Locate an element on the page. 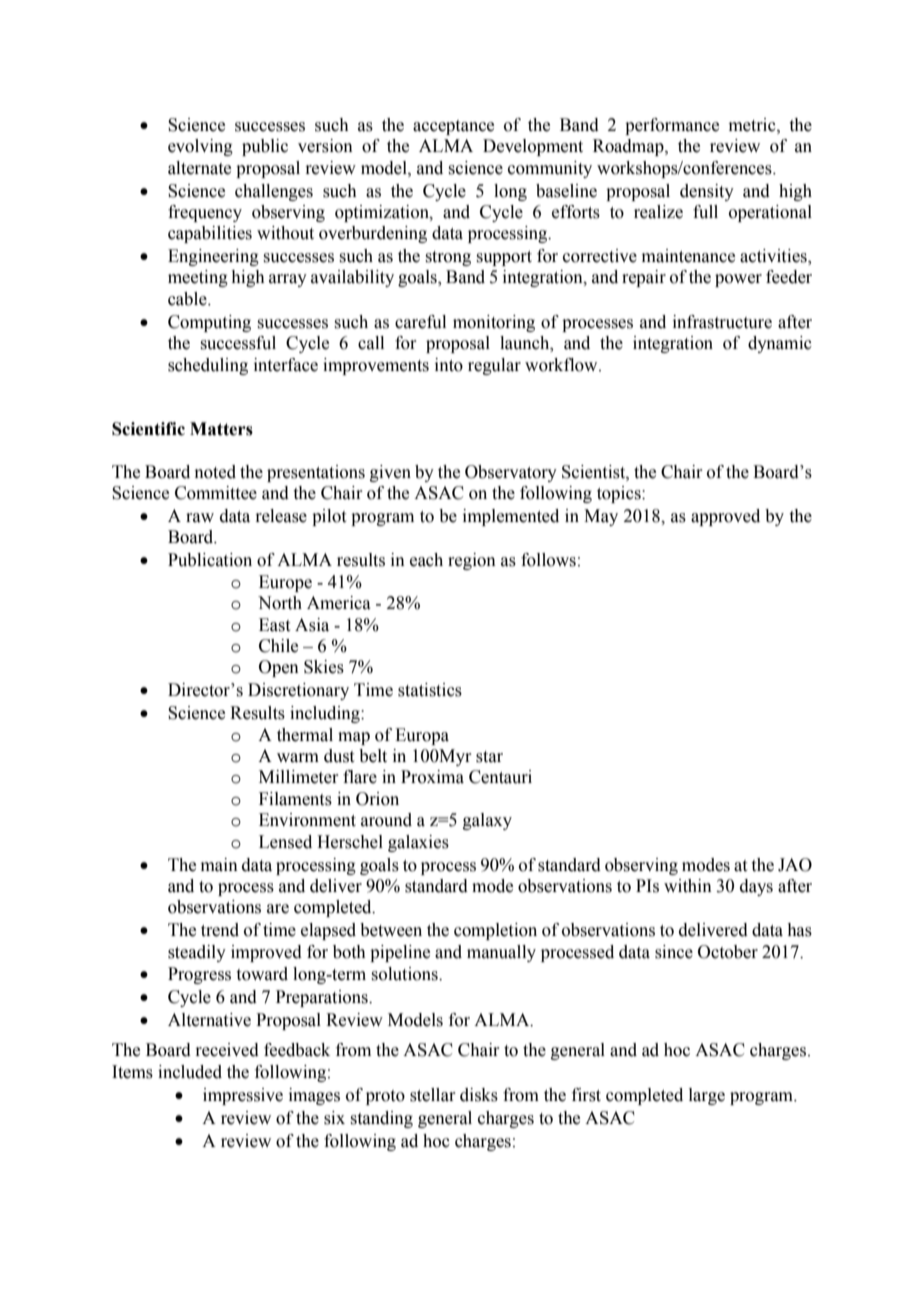 This document has height=1308, width=924. Millimeter is located at coordinates (299, 777).
